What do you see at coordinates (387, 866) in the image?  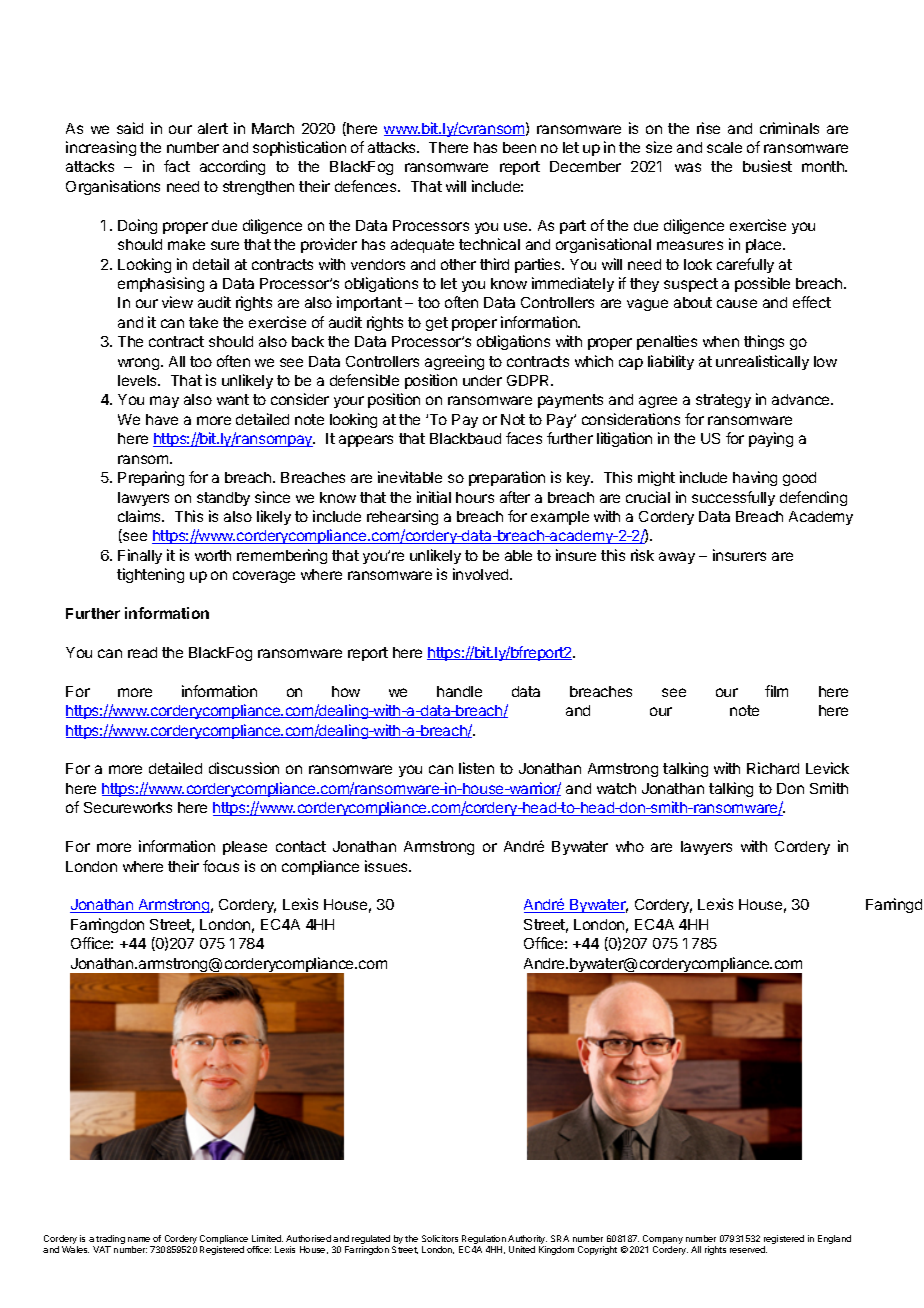 I see `issues` at bounding box center [387, 866].
